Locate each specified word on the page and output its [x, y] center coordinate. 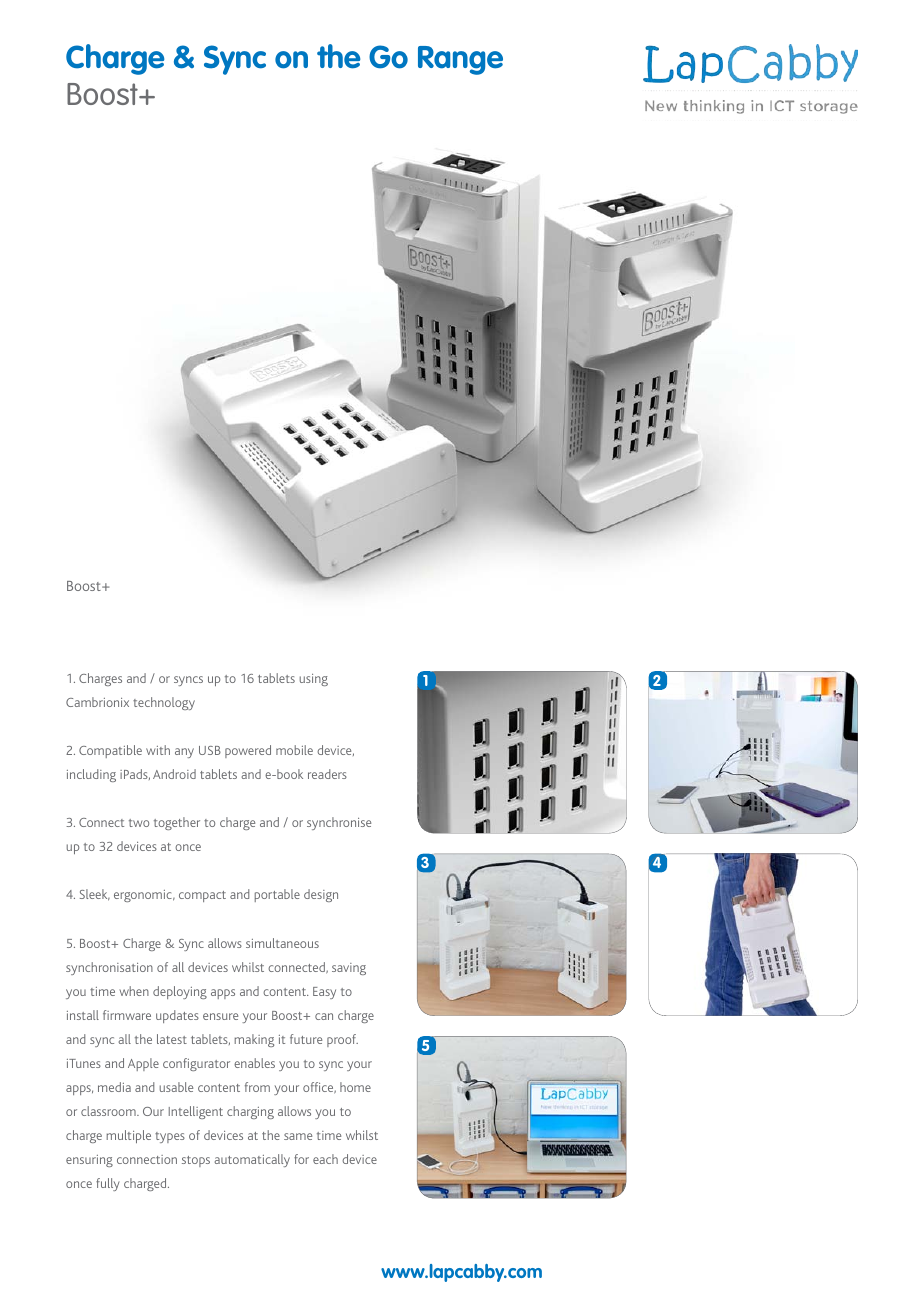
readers [327, 774]
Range [460, 60]
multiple [129, 1136]
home [355, 1087]
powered [248, 751]
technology [164, 703]
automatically [252, 1160]
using [314, 680]
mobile [294, 750]
